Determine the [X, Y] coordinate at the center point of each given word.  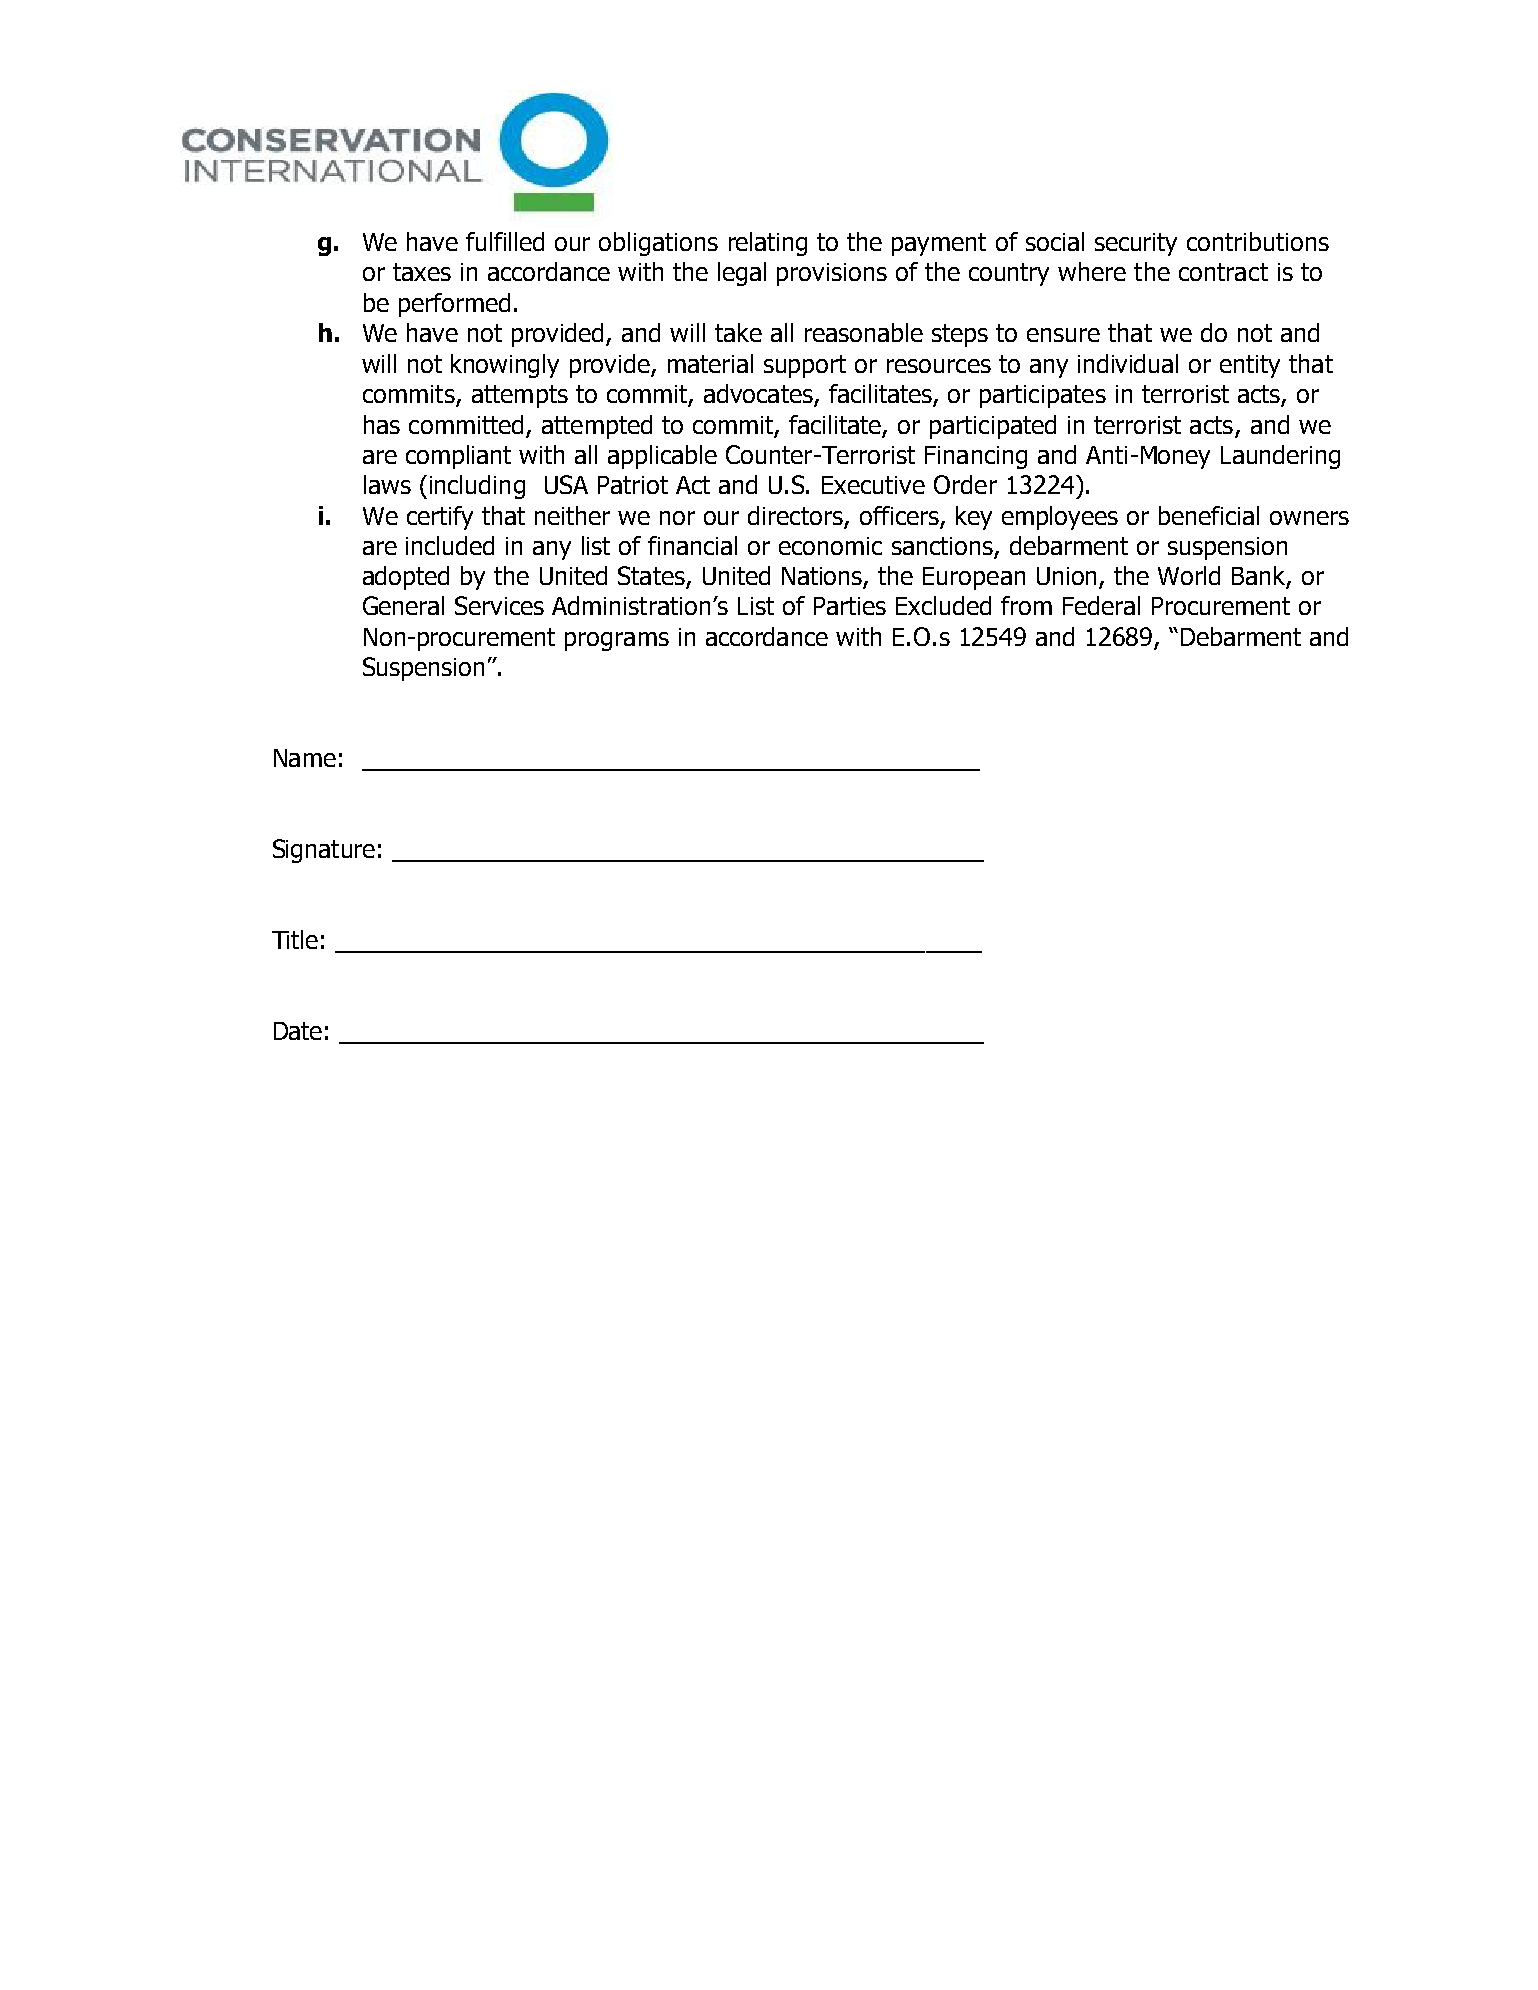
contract [1223, 272]
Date [298, 1031]
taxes [422, 272]
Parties [850, 606]
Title [295, 939]
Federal [1101, 605]
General [403, 605]
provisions [832, 274]
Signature [324, 851]
